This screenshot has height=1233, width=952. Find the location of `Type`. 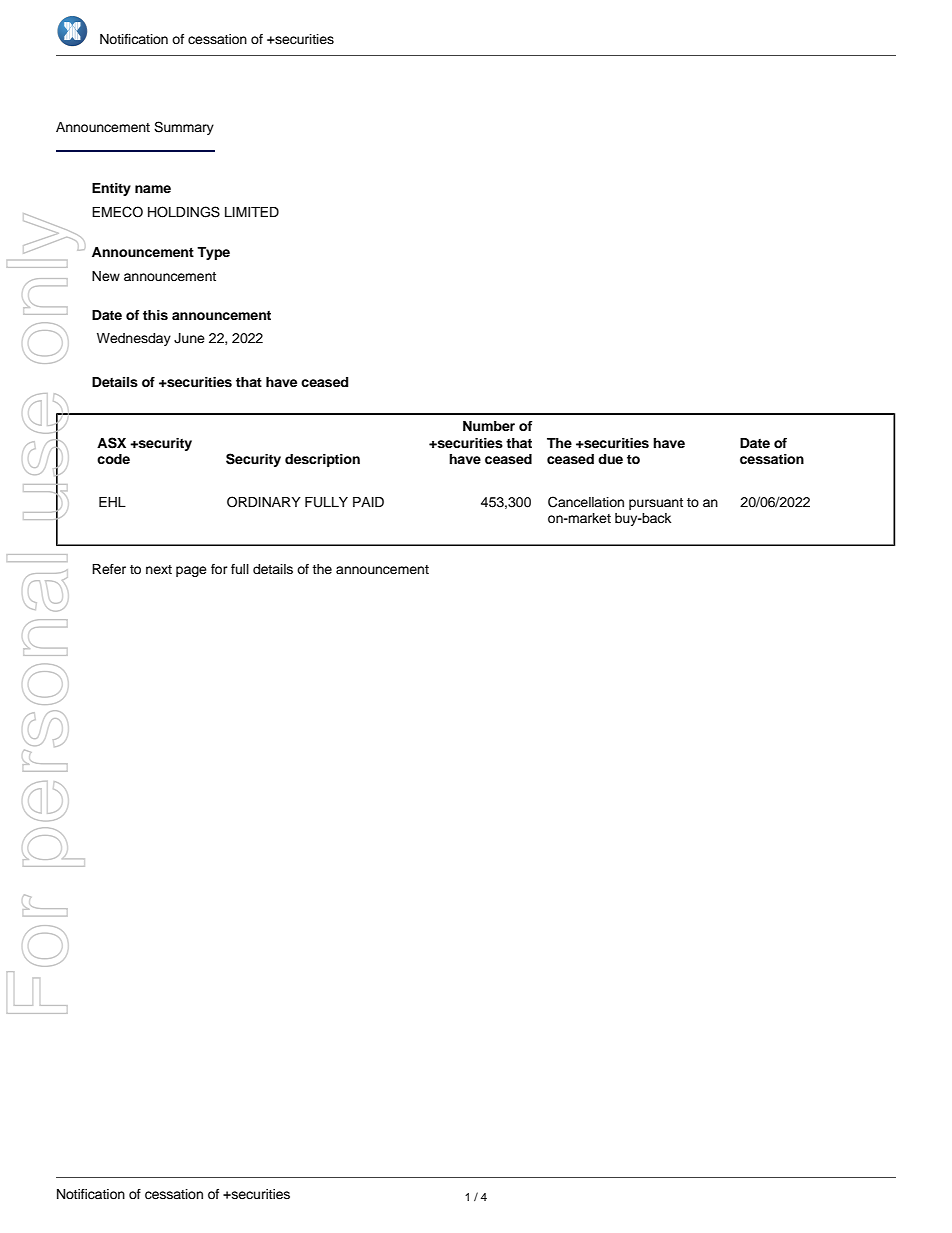

Type is located at coordinates (213, 253).
